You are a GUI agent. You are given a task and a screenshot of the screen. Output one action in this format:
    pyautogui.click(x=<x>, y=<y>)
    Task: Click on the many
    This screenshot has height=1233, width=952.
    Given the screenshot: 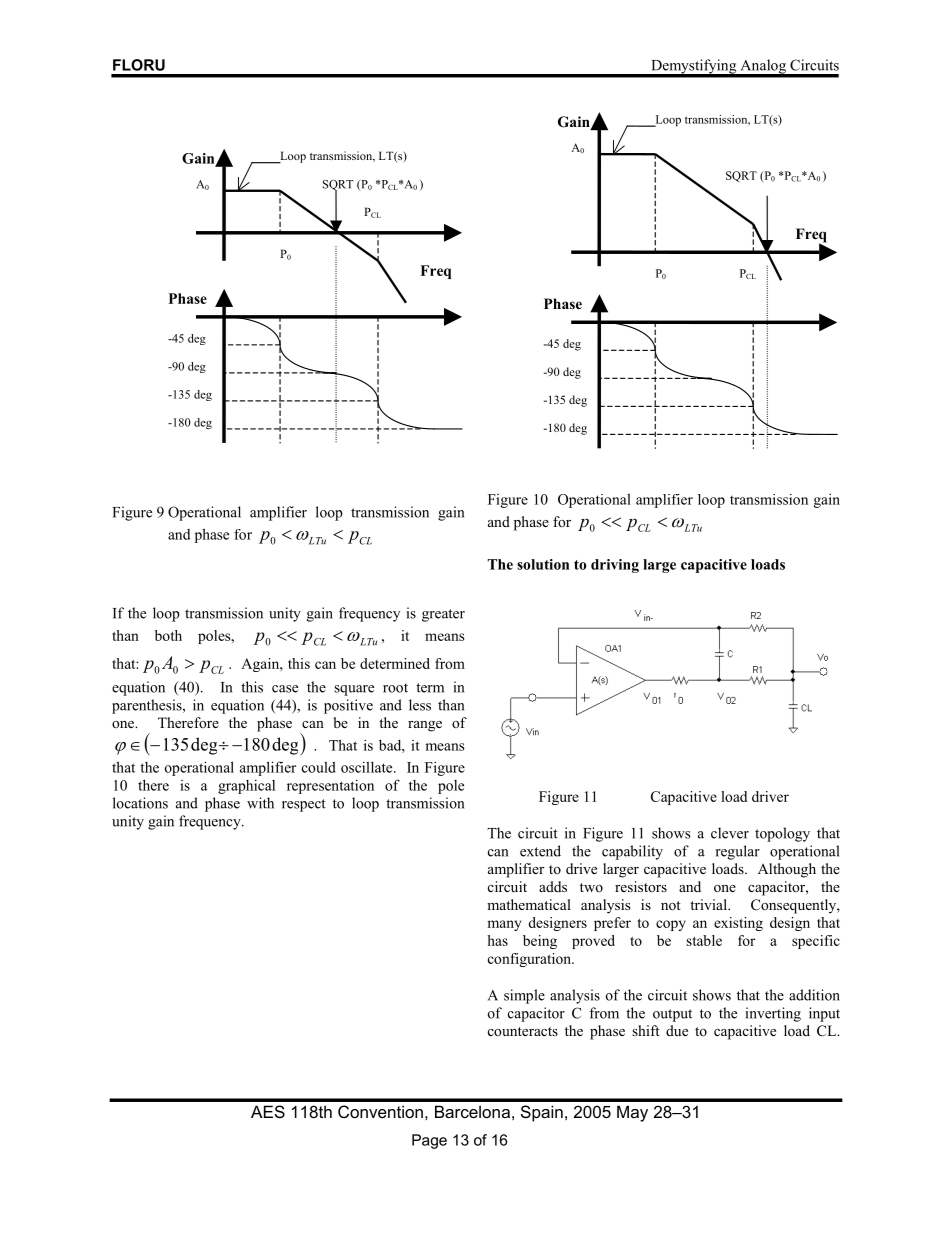 What is the action you would take?
    pyautogui.click(x=504, y=925)
